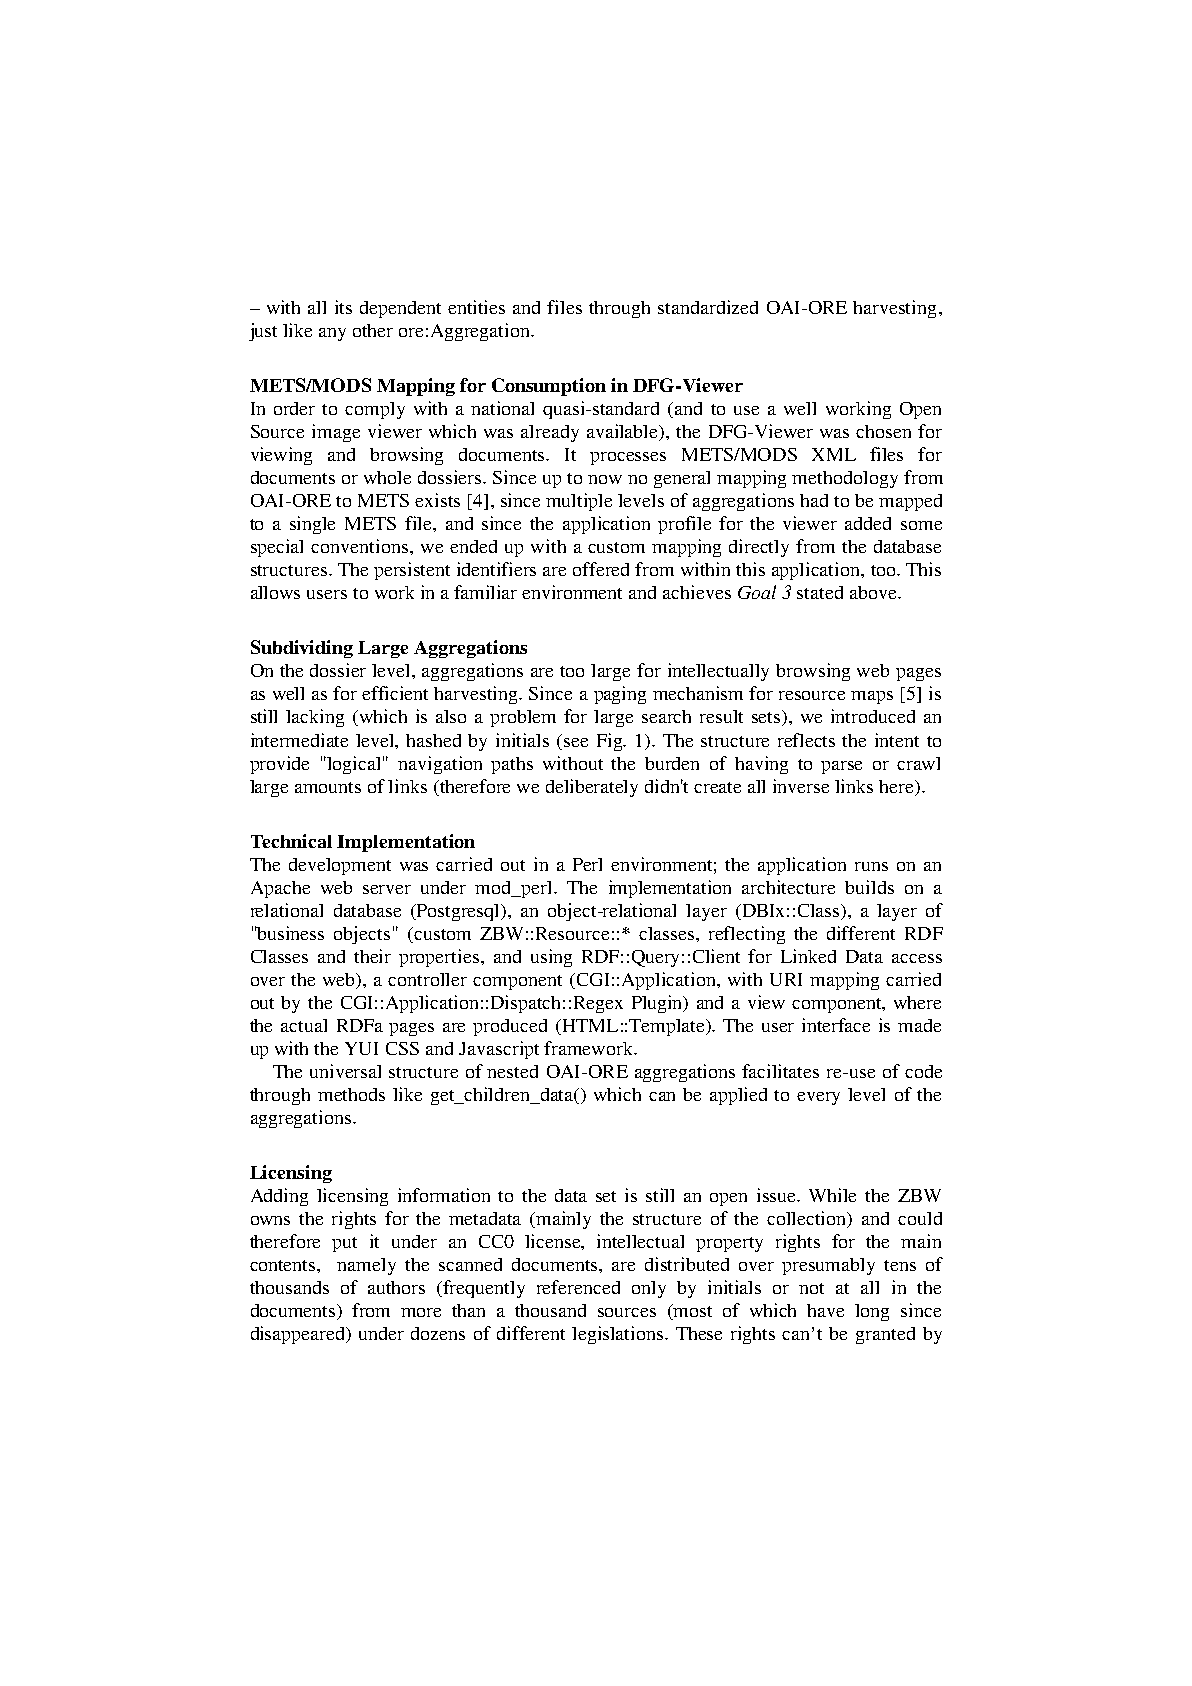 The height and width of the page is (1686, 1192). What do you see at coordinates (883, 431) in the page?
I see `chosen` at bounding box center [883, 431].
